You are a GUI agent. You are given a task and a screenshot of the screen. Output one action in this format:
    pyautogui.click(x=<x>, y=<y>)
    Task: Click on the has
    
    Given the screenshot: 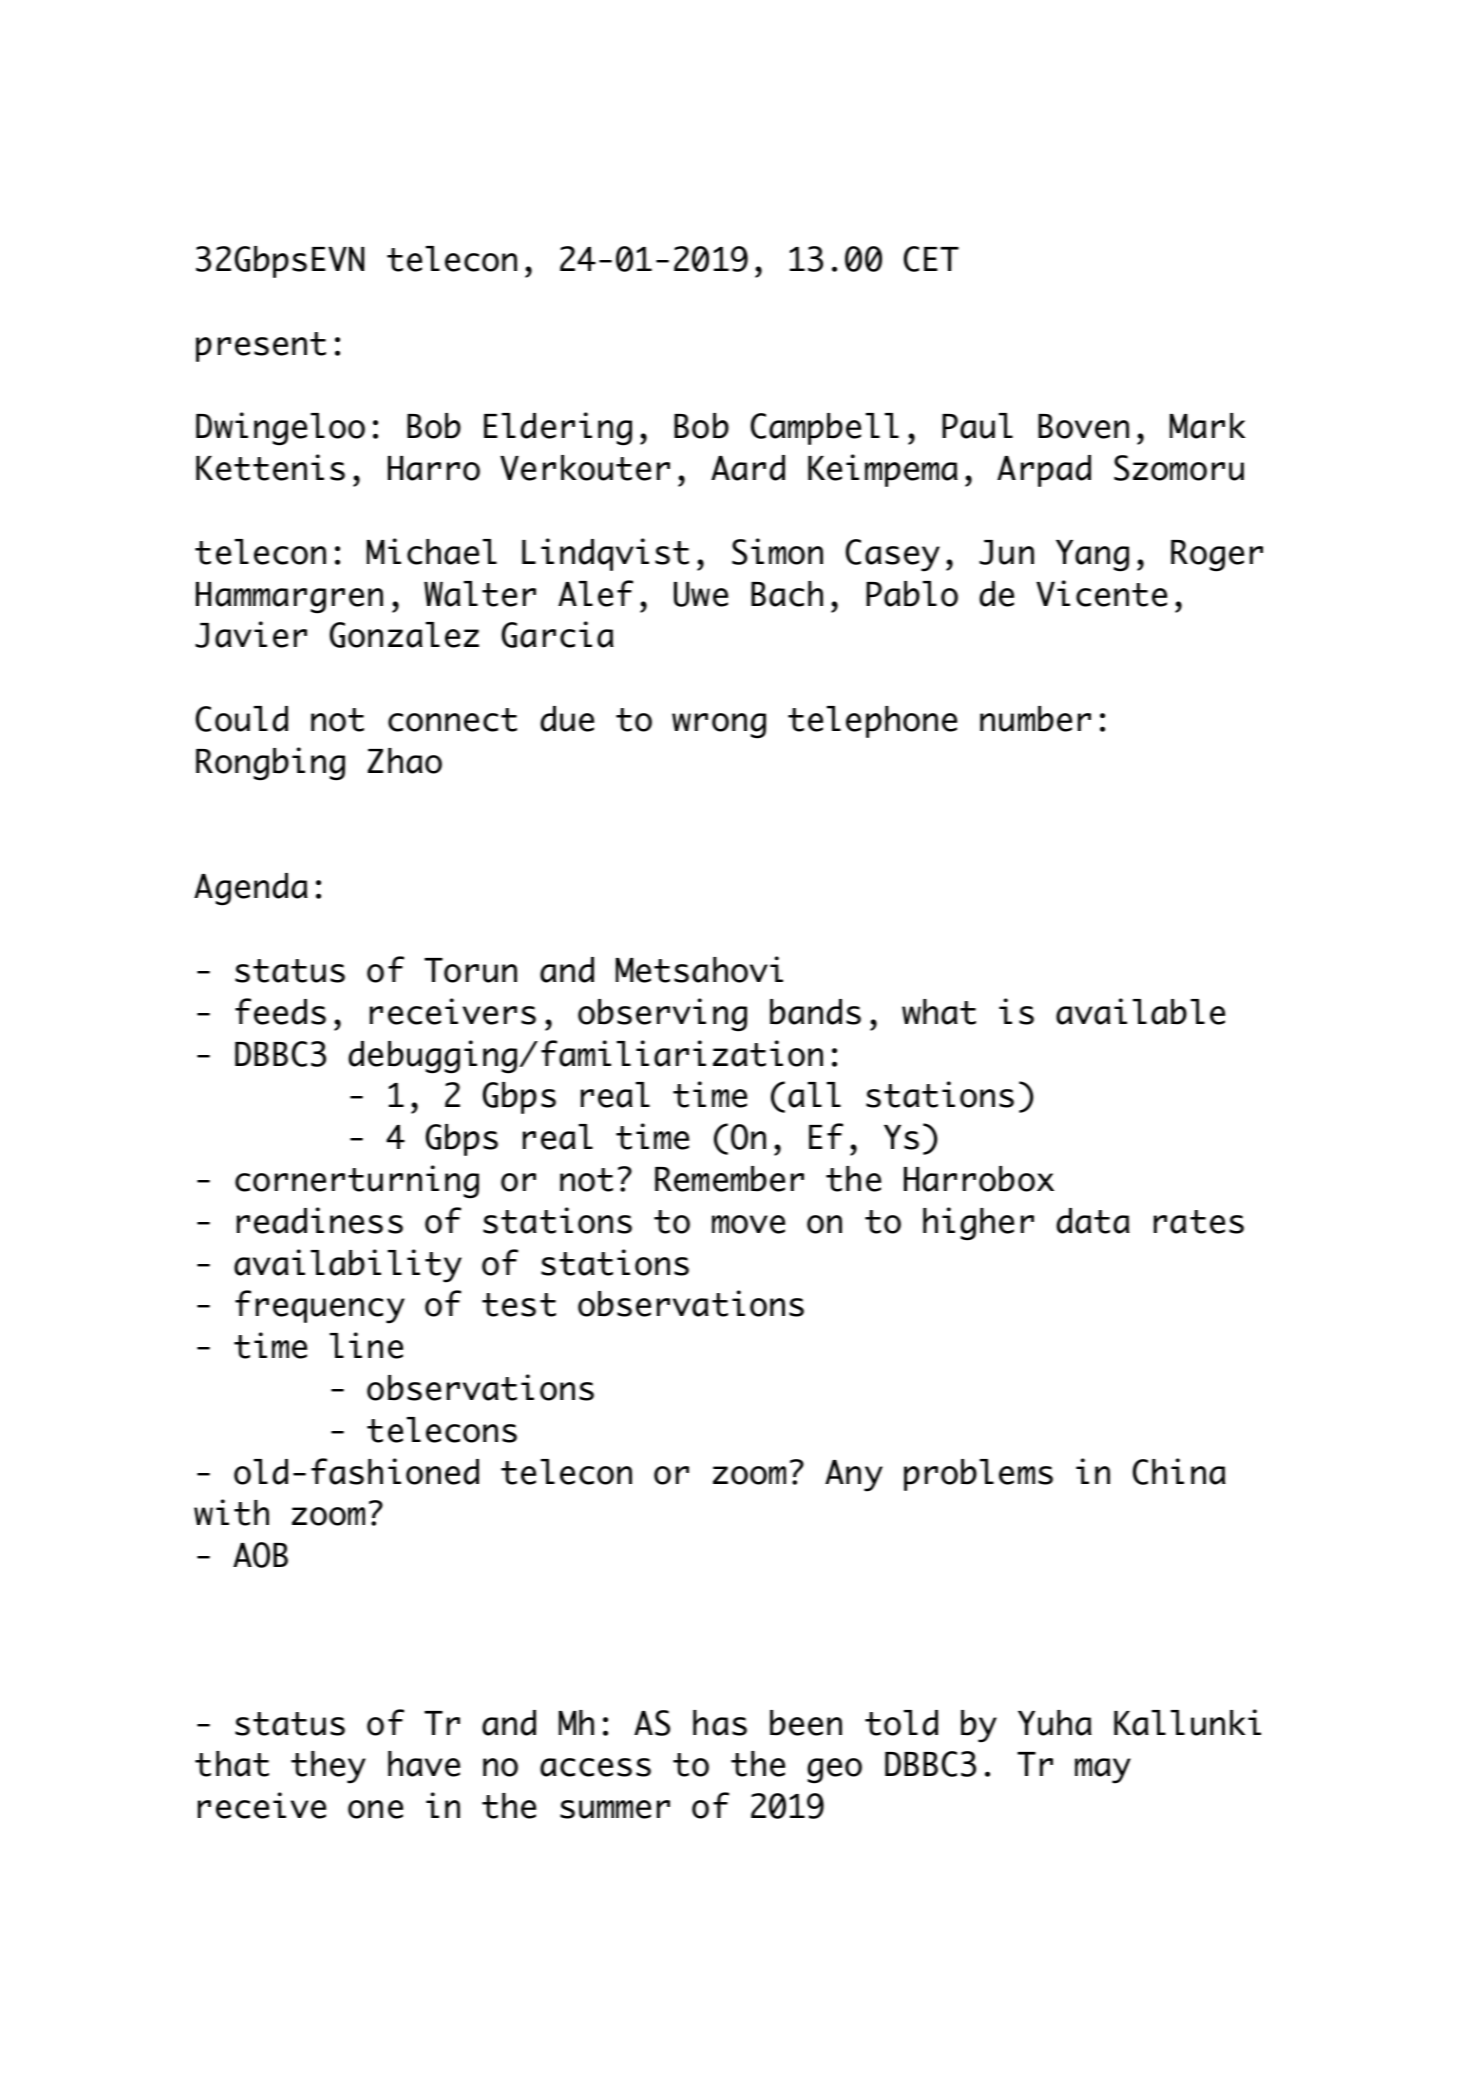 What is the action you would take?
    pyautogui.click(x=720, y=1723)
